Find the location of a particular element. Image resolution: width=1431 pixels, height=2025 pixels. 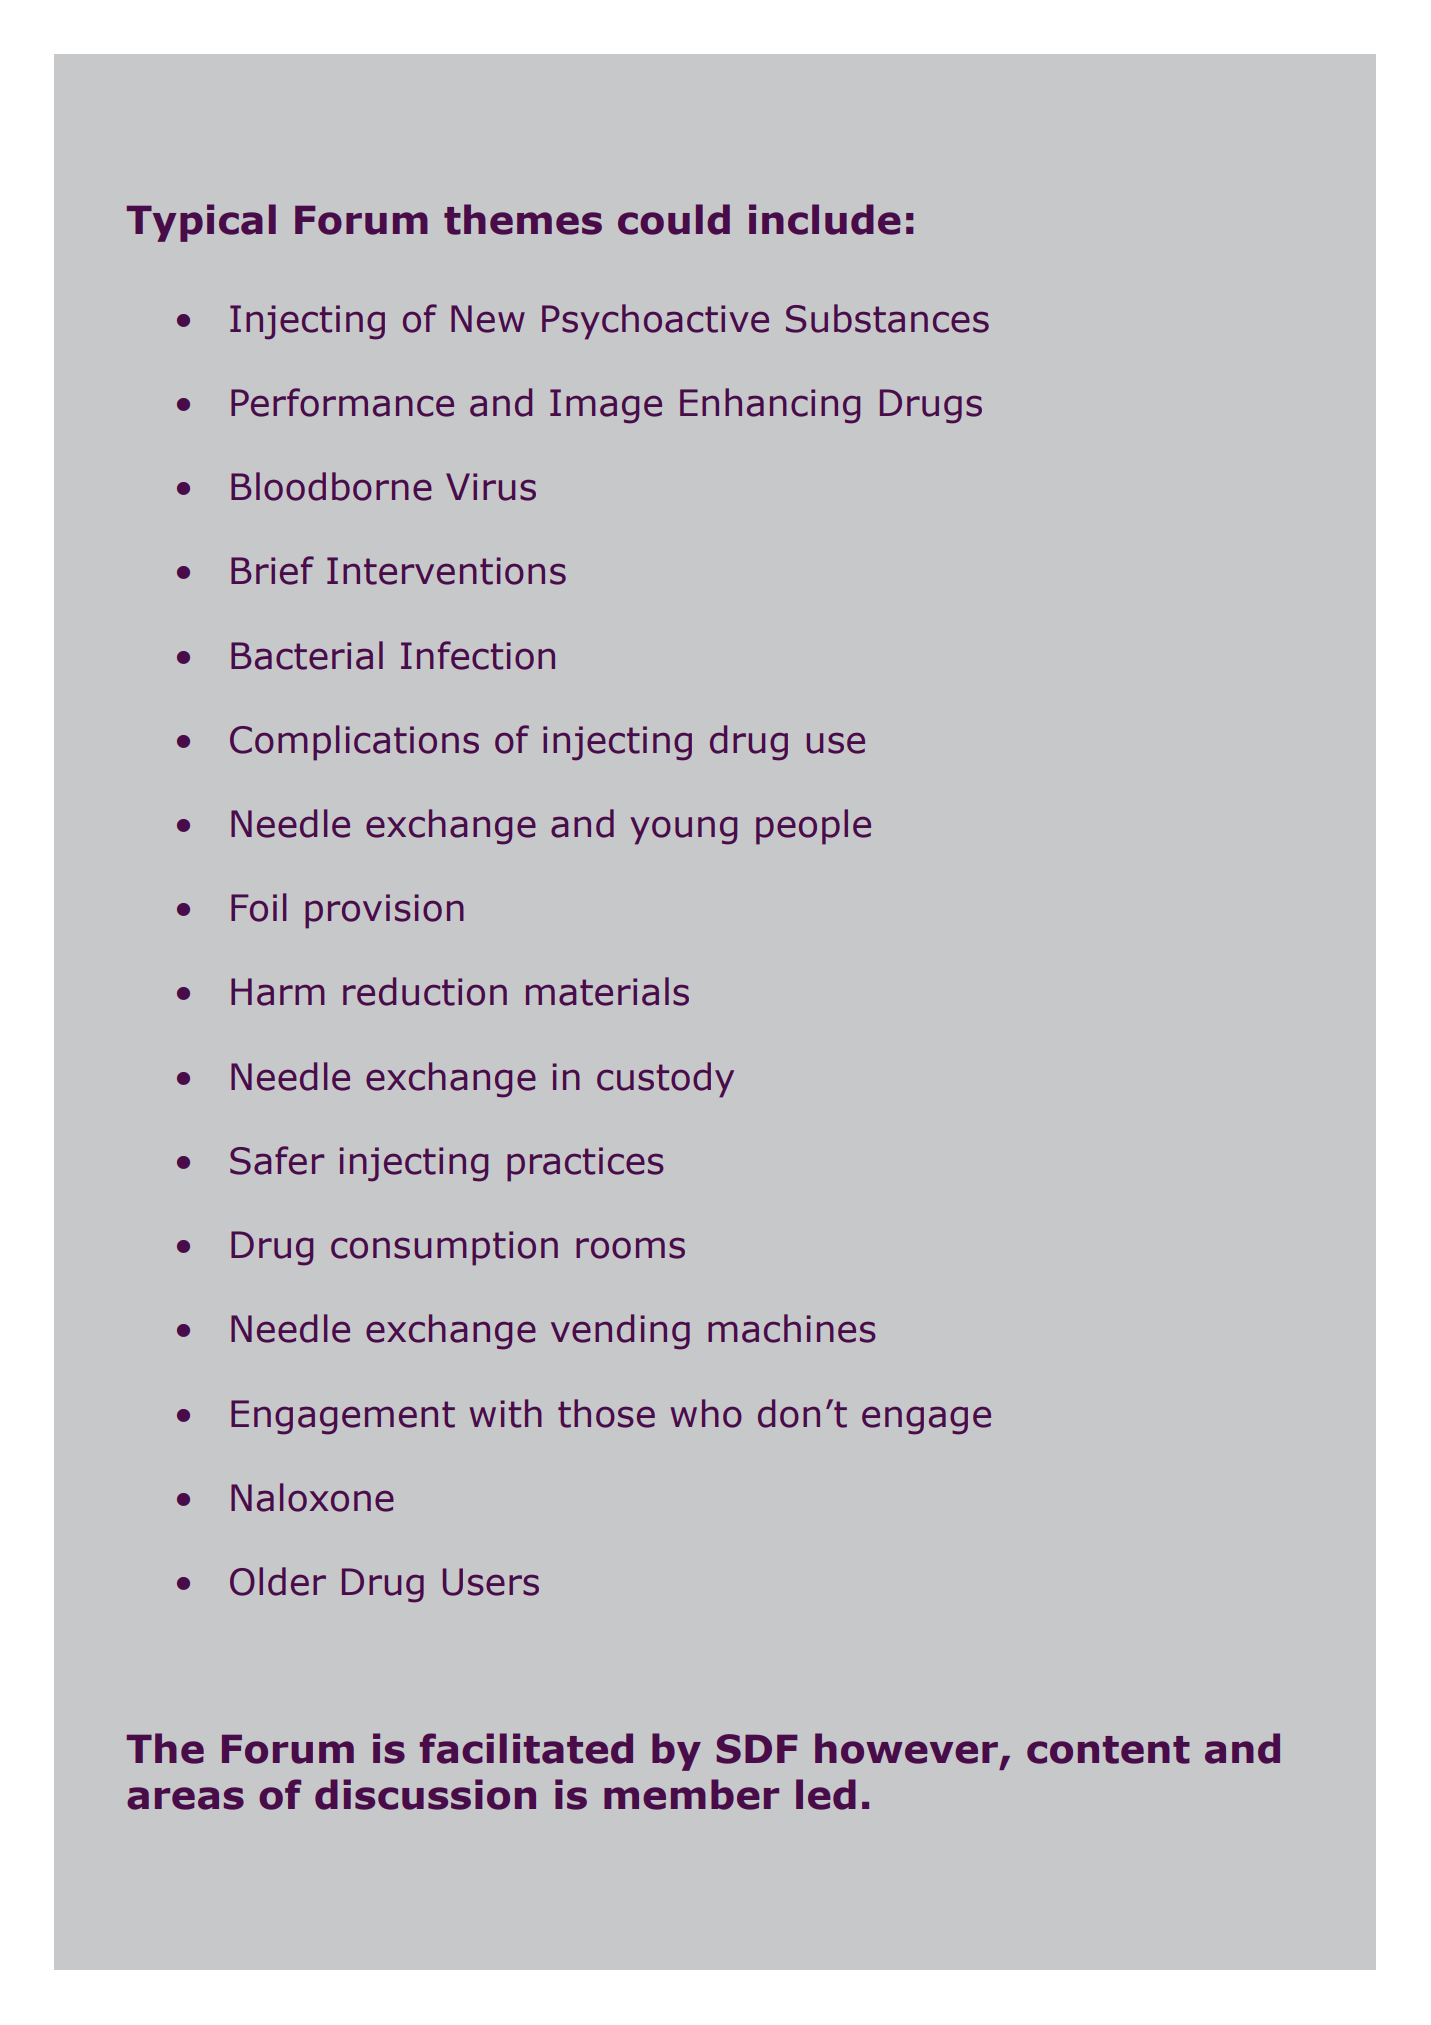

with is located at coordinates (506, 1413).
